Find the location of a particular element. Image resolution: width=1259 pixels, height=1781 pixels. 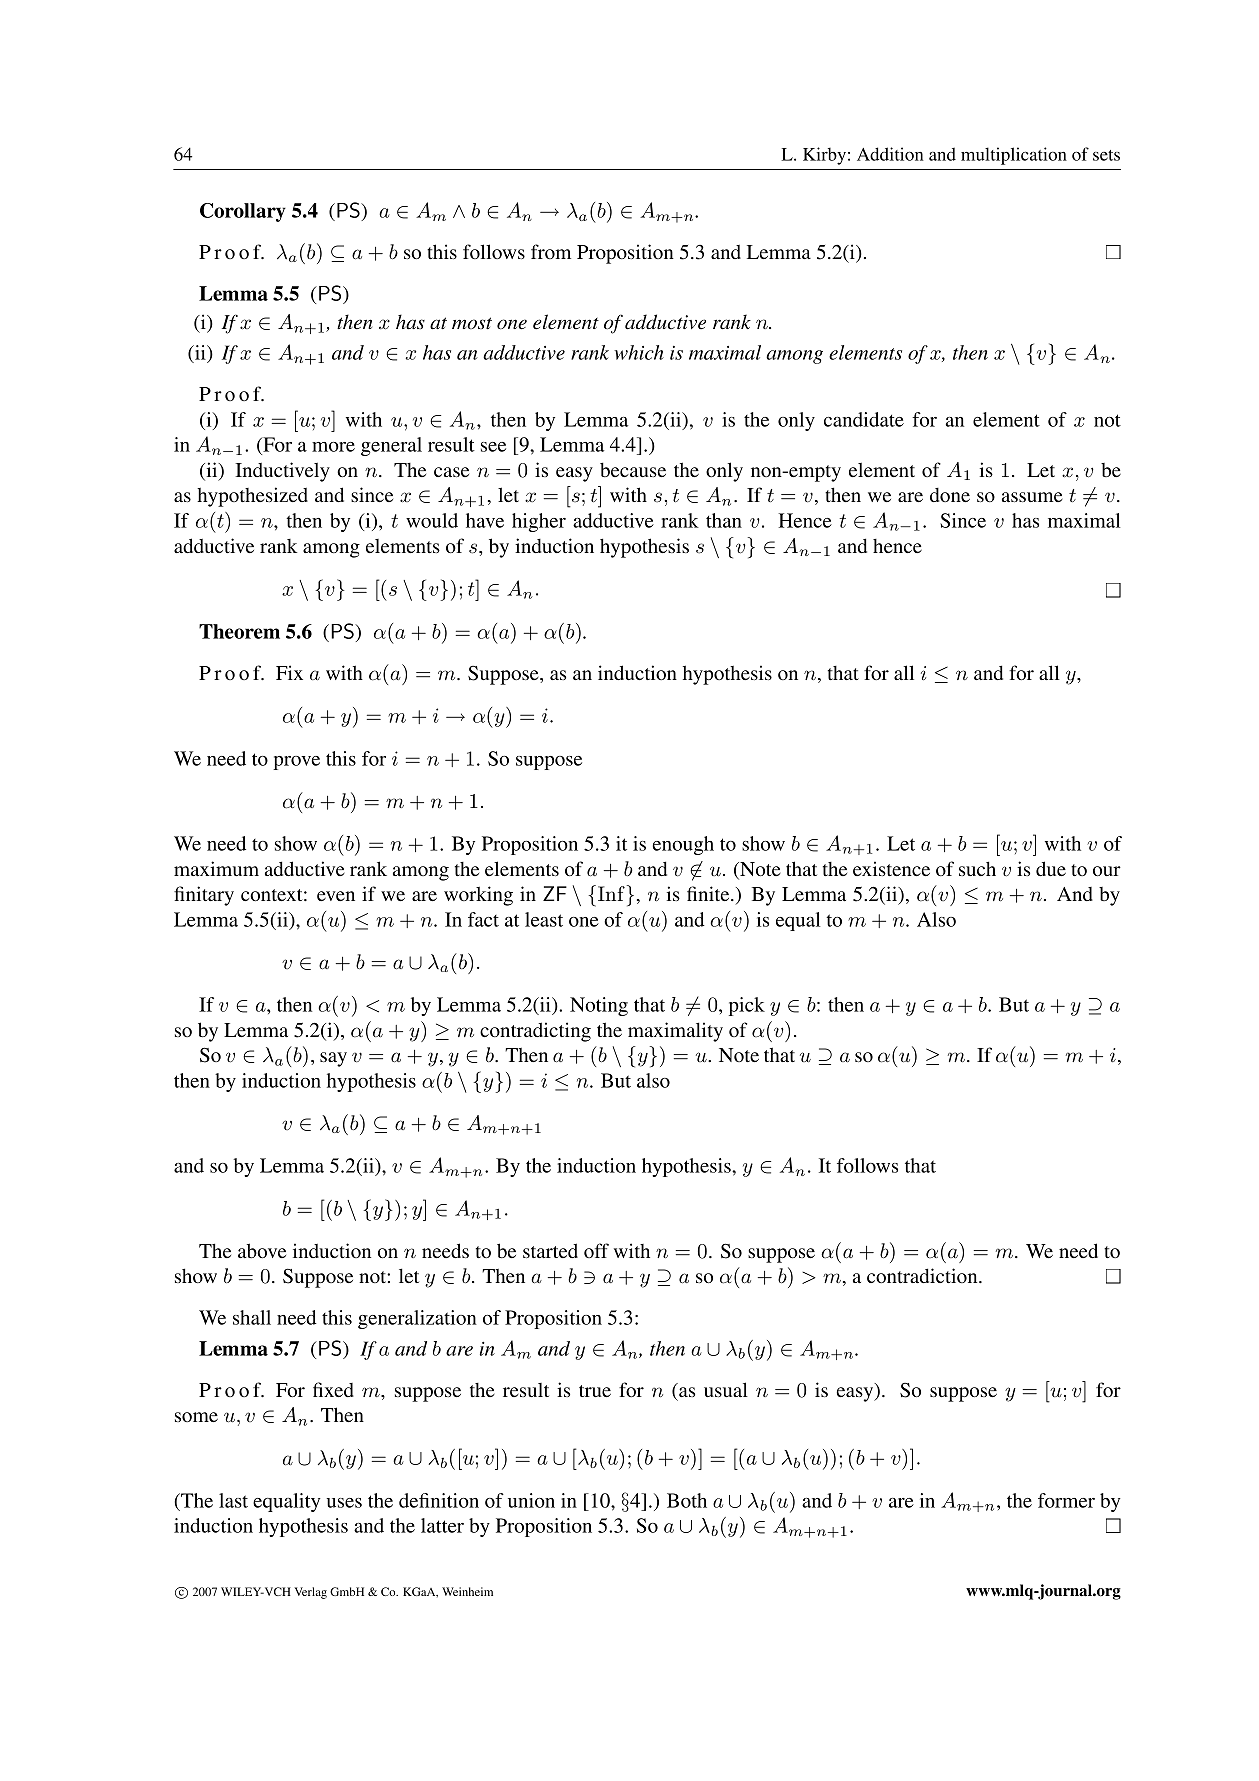

even is located at coordinates (336, 896).
